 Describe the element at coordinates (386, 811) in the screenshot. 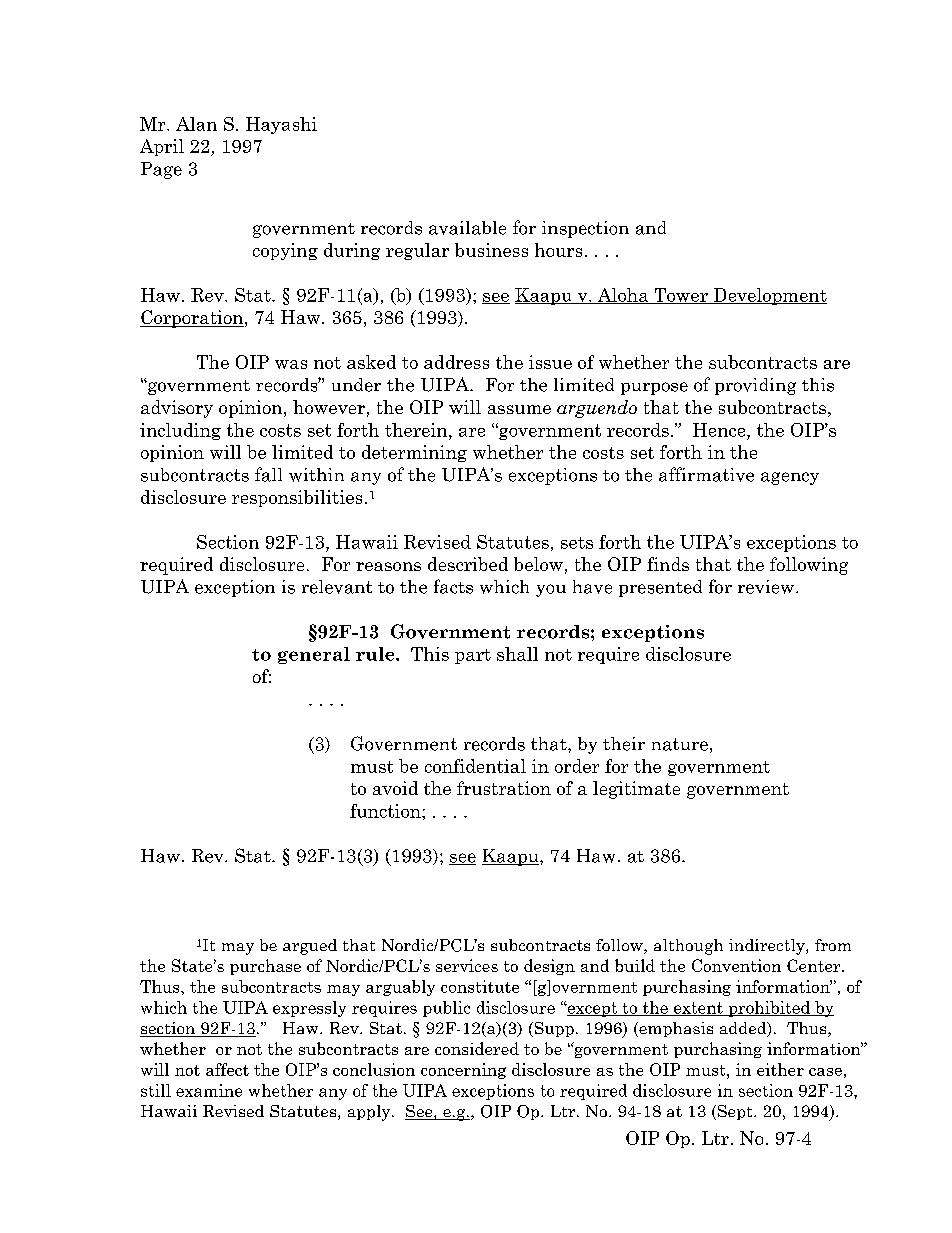

I see `function` at that location.
